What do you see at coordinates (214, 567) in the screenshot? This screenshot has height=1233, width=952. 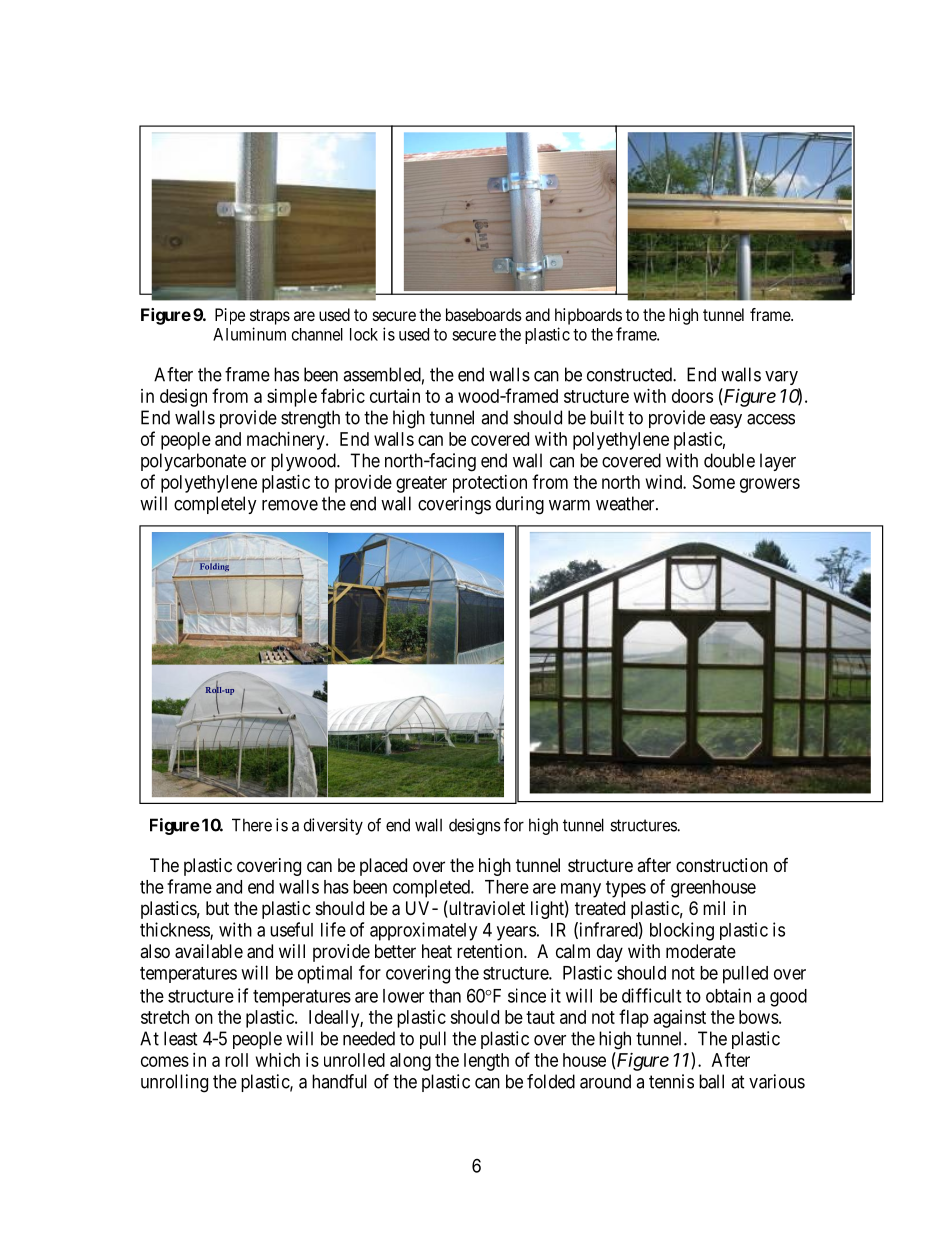 I see `Folding` at bounding box center [214, 567].
